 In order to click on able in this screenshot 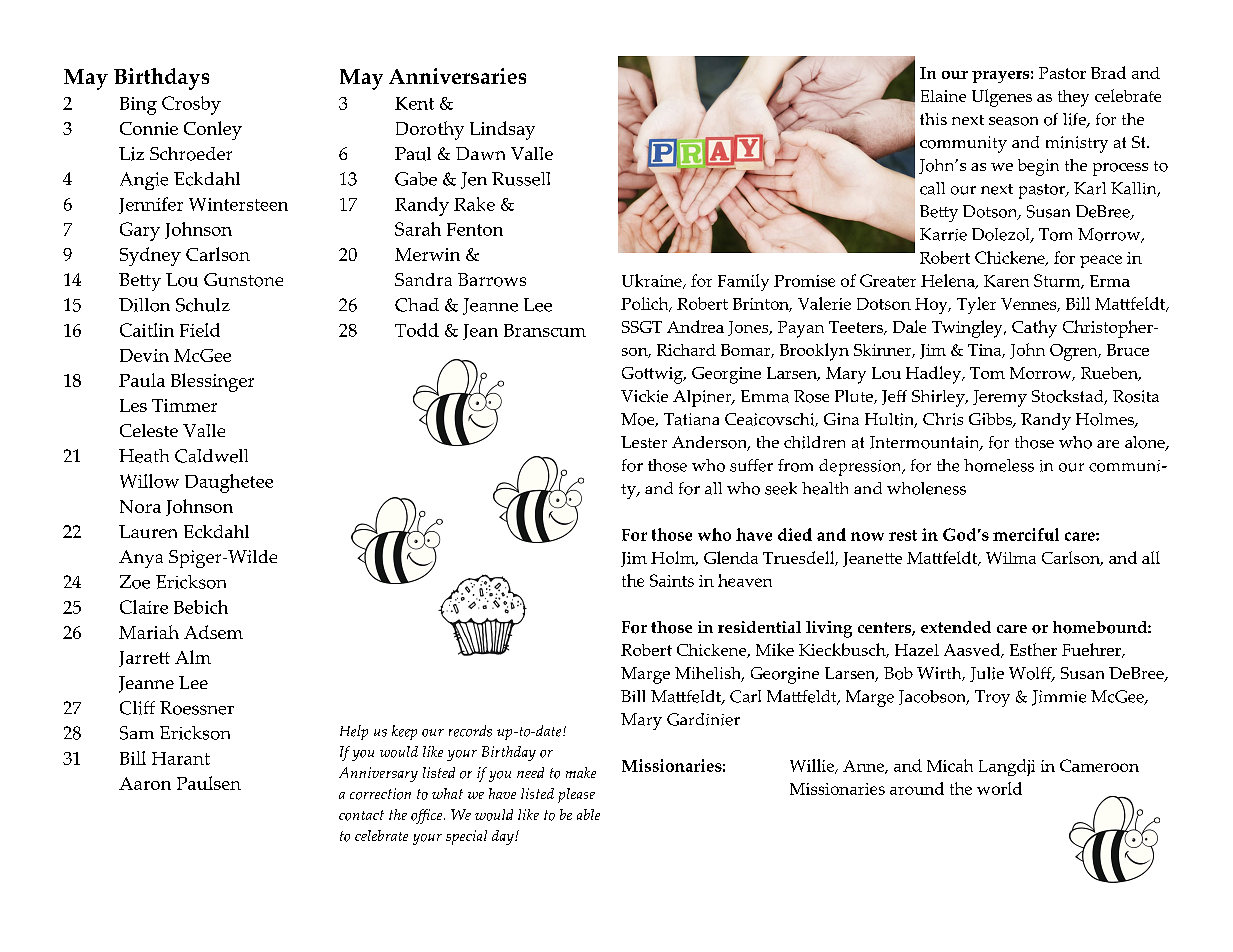, I will do `click(588, 814)`.
